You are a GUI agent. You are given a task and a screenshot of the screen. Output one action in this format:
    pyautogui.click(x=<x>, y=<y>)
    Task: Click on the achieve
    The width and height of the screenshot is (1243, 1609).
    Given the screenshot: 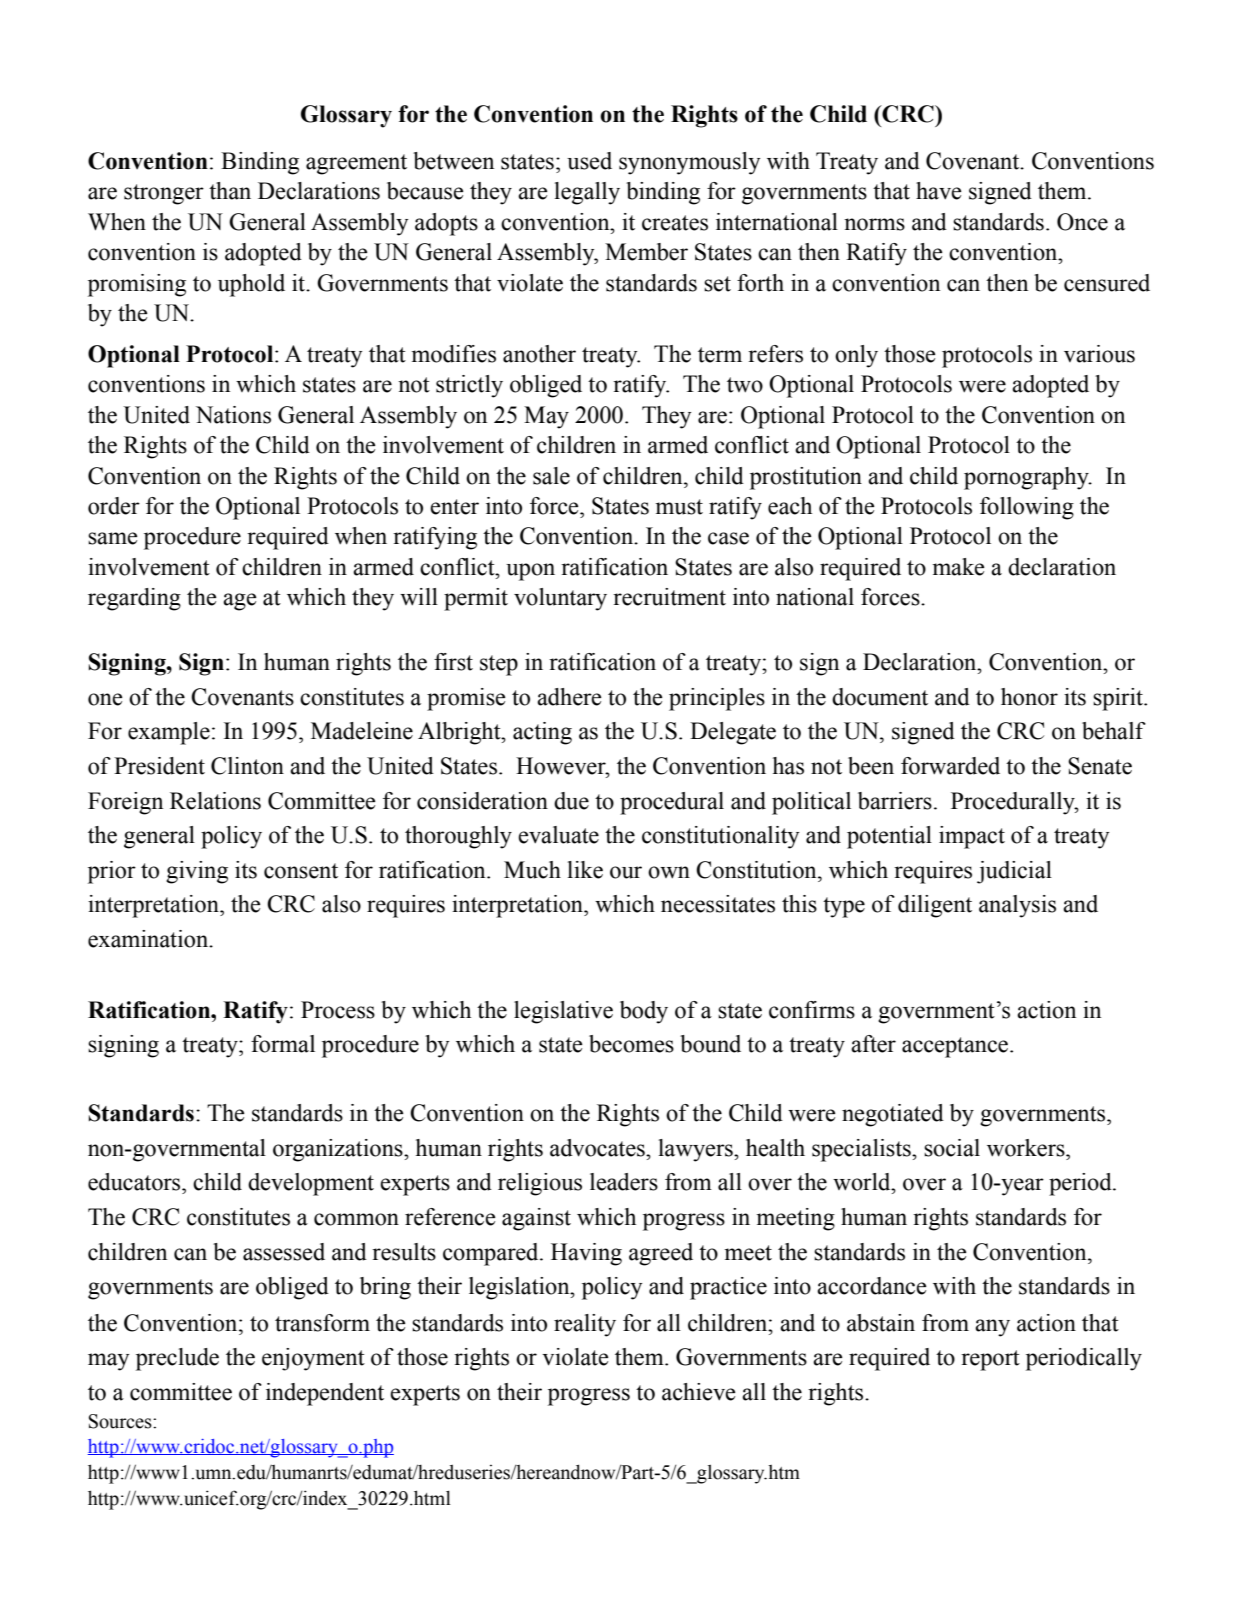 What is the action you would take?
    pyautogui.click(x=699, y=1392)
